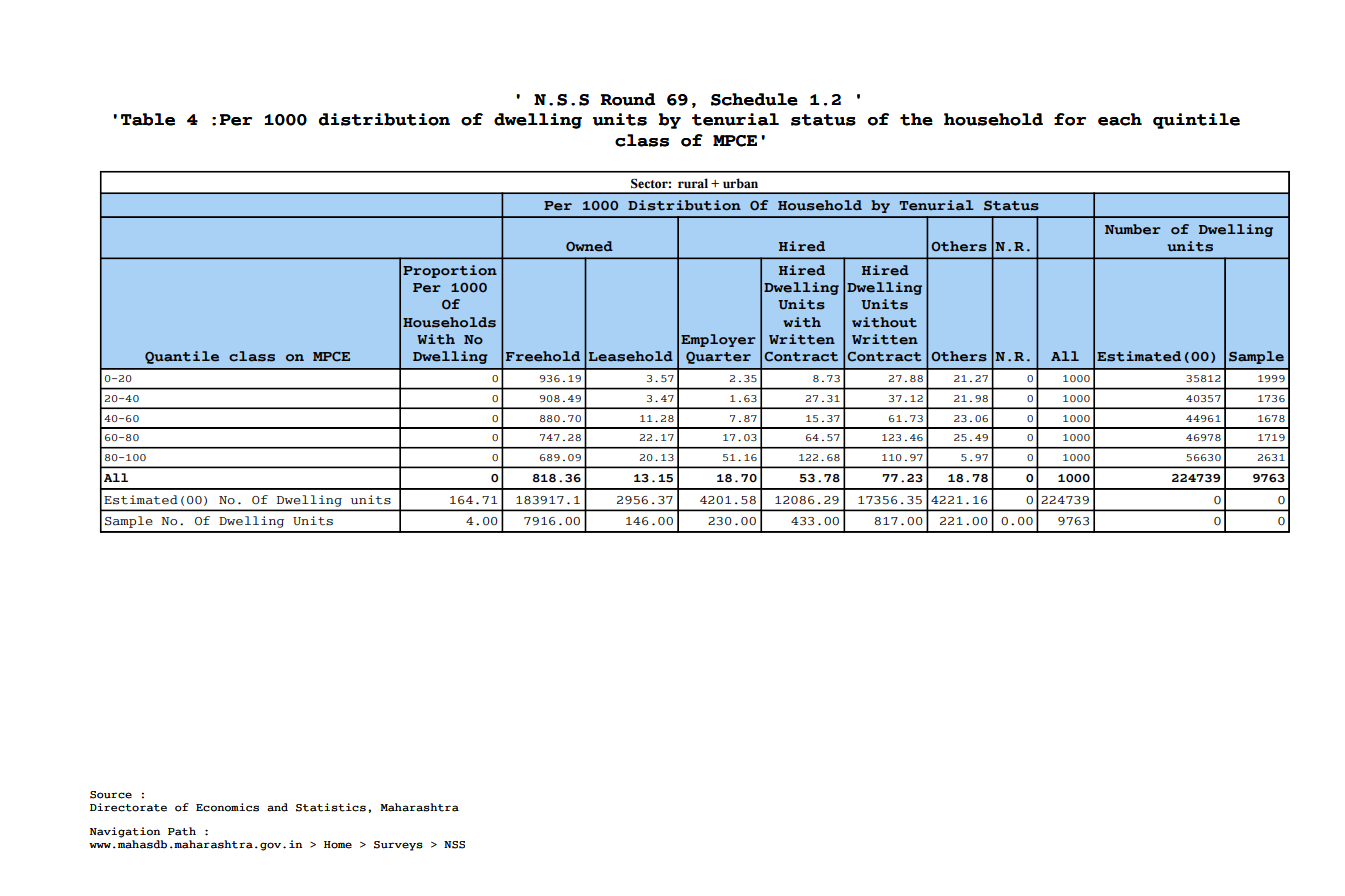 The image size is (1345, 896). What do you see at coordinates (589, 246) in the page?
I see `Owned` at bounding box center [589, 246].
